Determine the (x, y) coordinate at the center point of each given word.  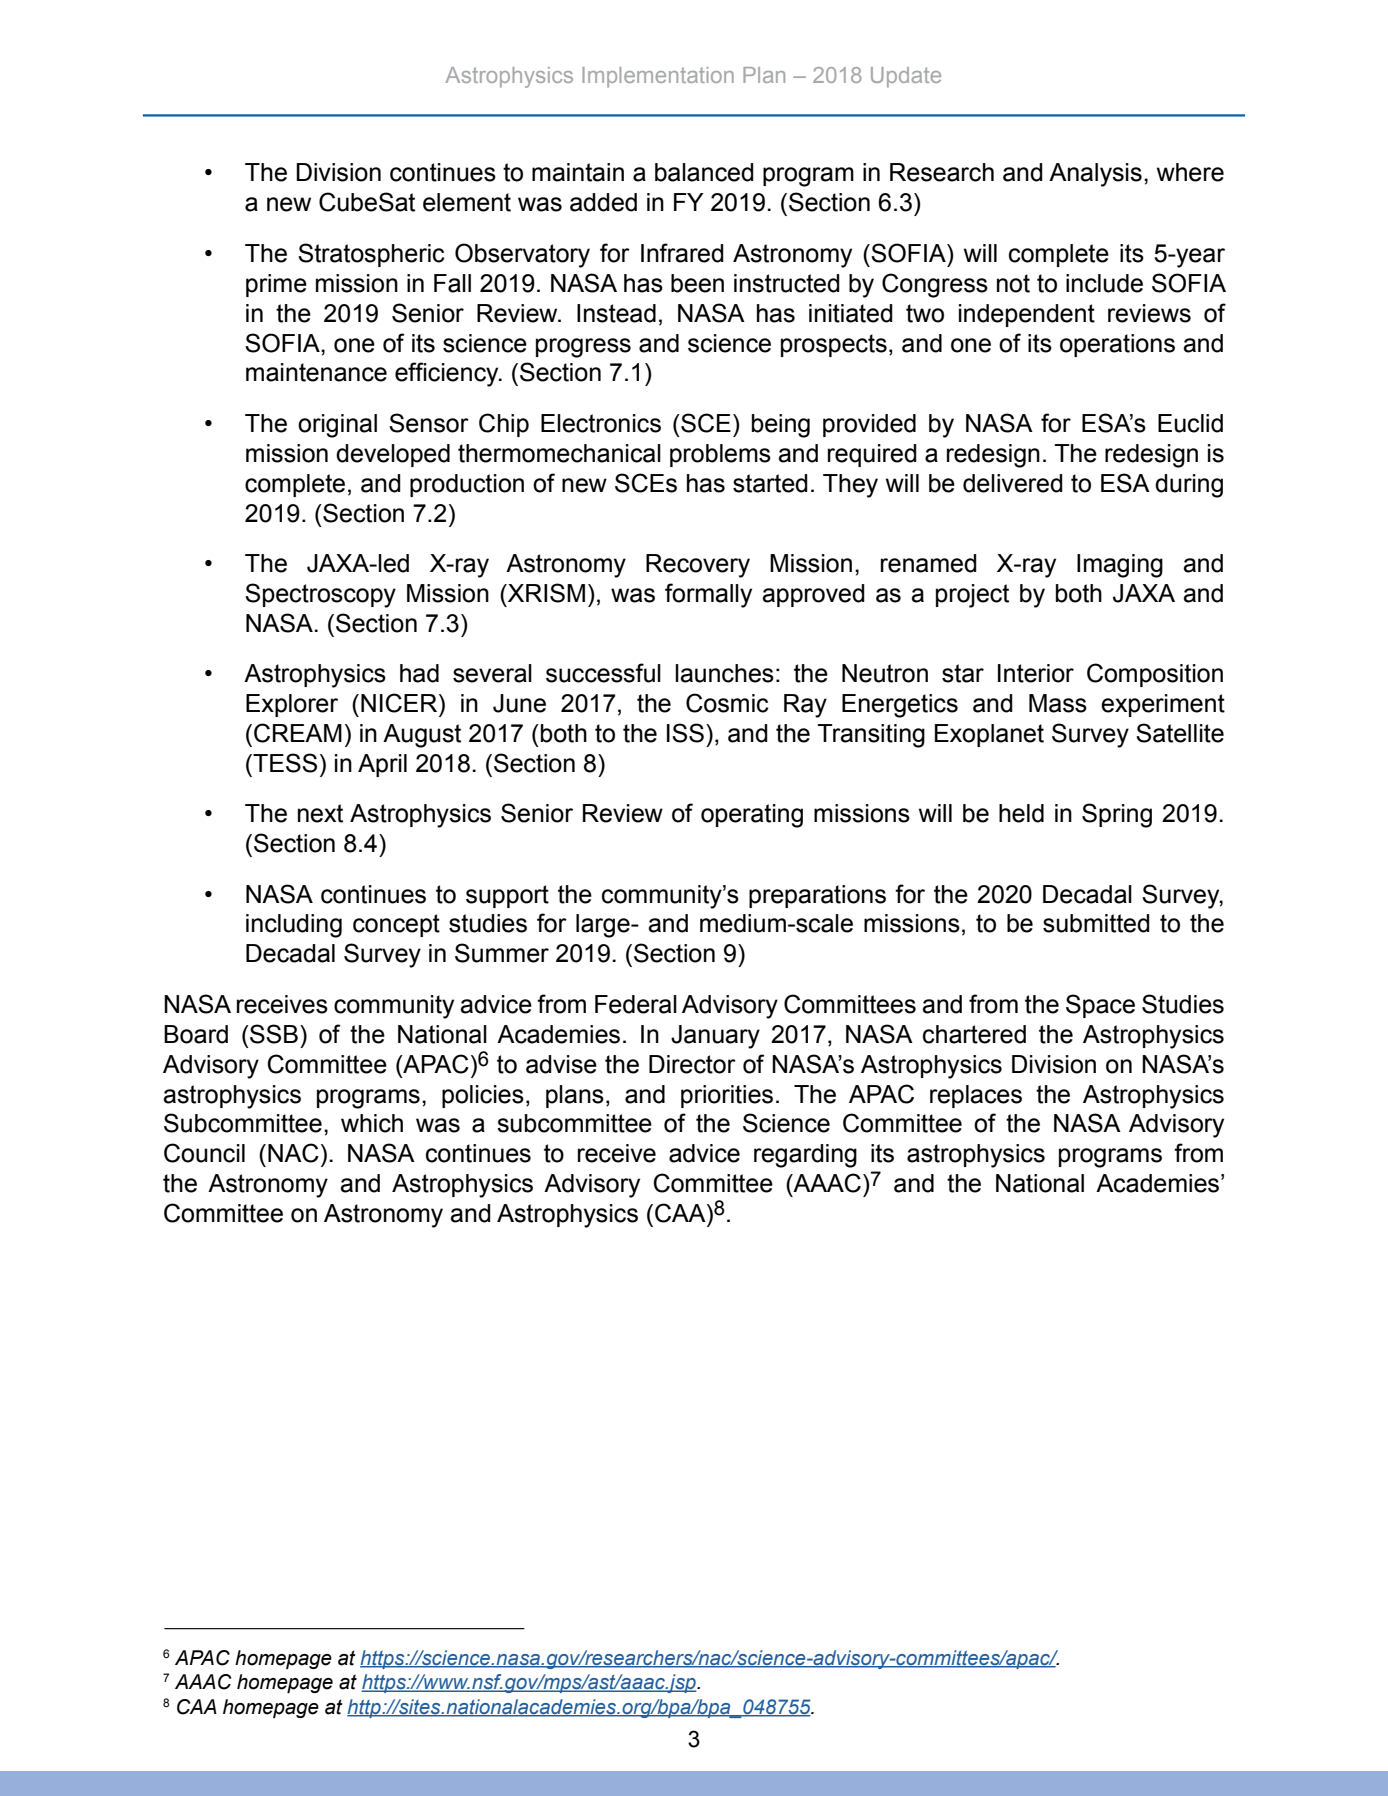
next (320, 813)
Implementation (658, 77)
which (372, 1123)
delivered (1013, 483)
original (337, 426)
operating (752, 816)
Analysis (1095, 175)
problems (720, 455)
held (1021, 813)
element (467, 202)
